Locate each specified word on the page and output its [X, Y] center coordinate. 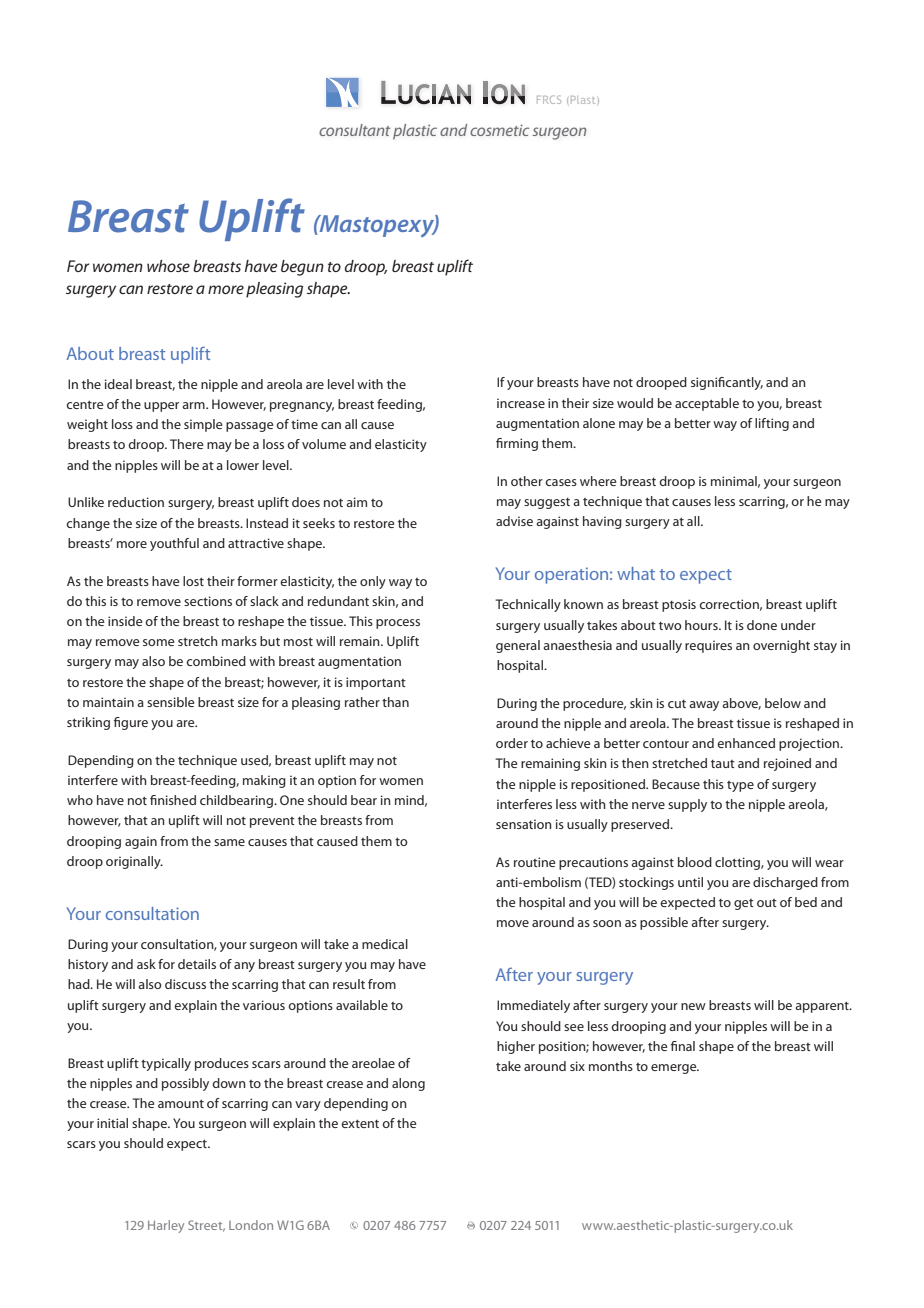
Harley [166, 1226]
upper [161, 407]
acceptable [707, 404]
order [512, 743]
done [762, 625]
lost [193, 581]
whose [168, 266]
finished [173, 800]
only [373, 582]
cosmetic [499, 130]
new [693, 1006]
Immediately [533, 1006]
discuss [185, 984]
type [740, 786]
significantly [727, 383]
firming [517, 444]
